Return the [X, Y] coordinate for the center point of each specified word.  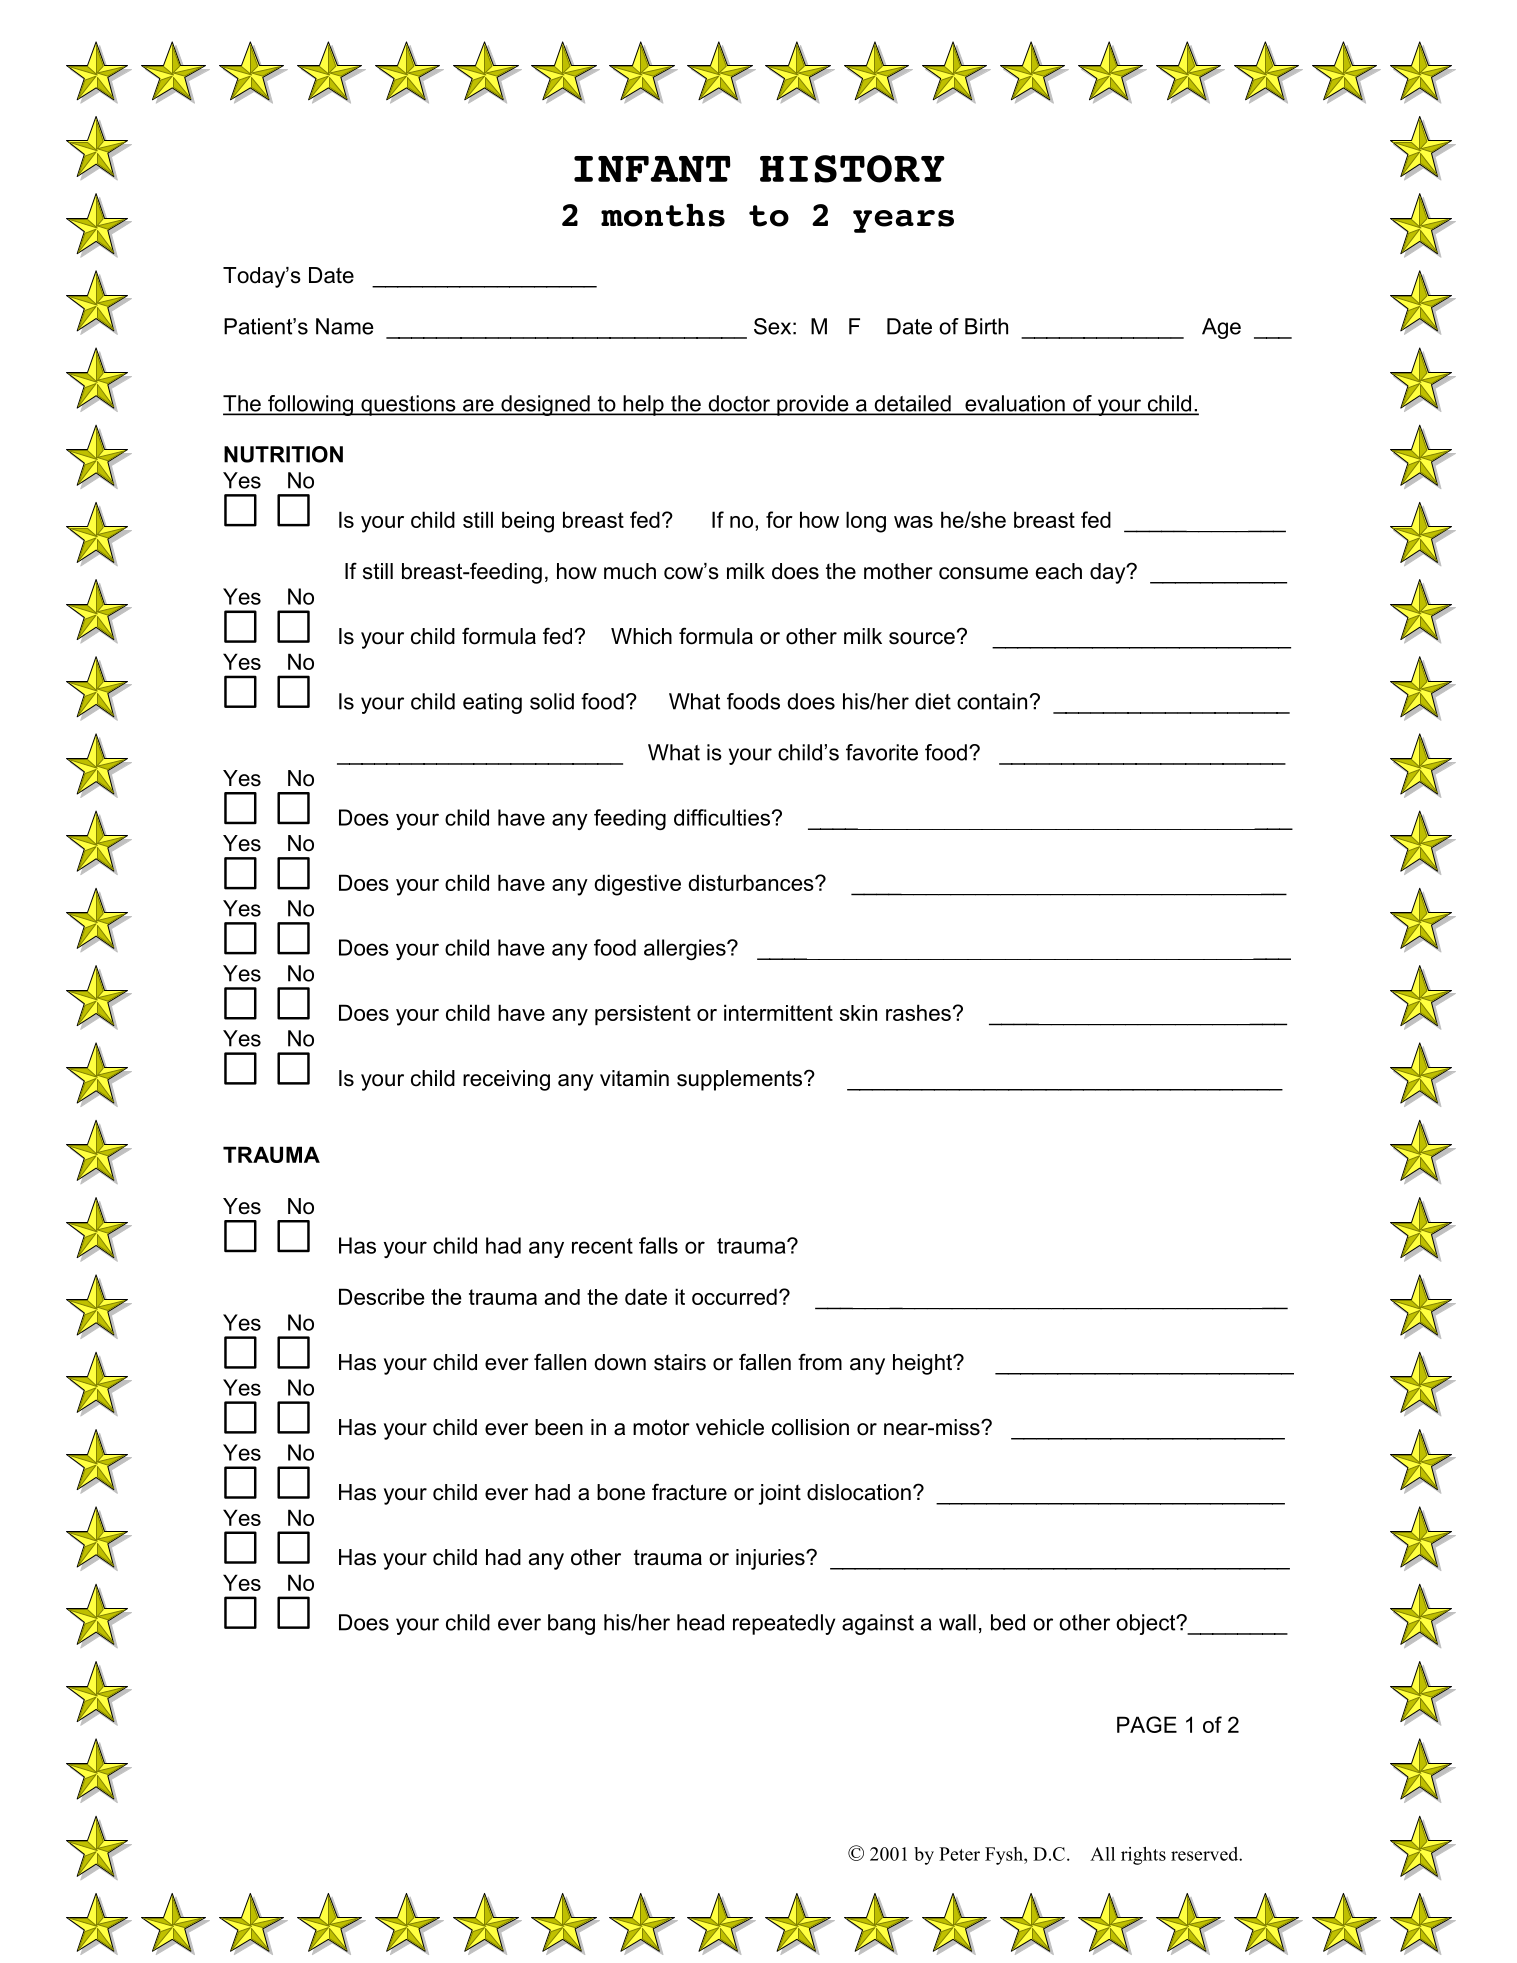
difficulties [722, 817]
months [663, 215]
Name [345, 326]
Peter [959, 1854]
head [700, 1622]
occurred [734, 1296]
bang [571, 1624]
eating [492, 703]
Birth [986, 326]
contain [992, 701]
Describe [382, 1296]
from [820, 1362]
